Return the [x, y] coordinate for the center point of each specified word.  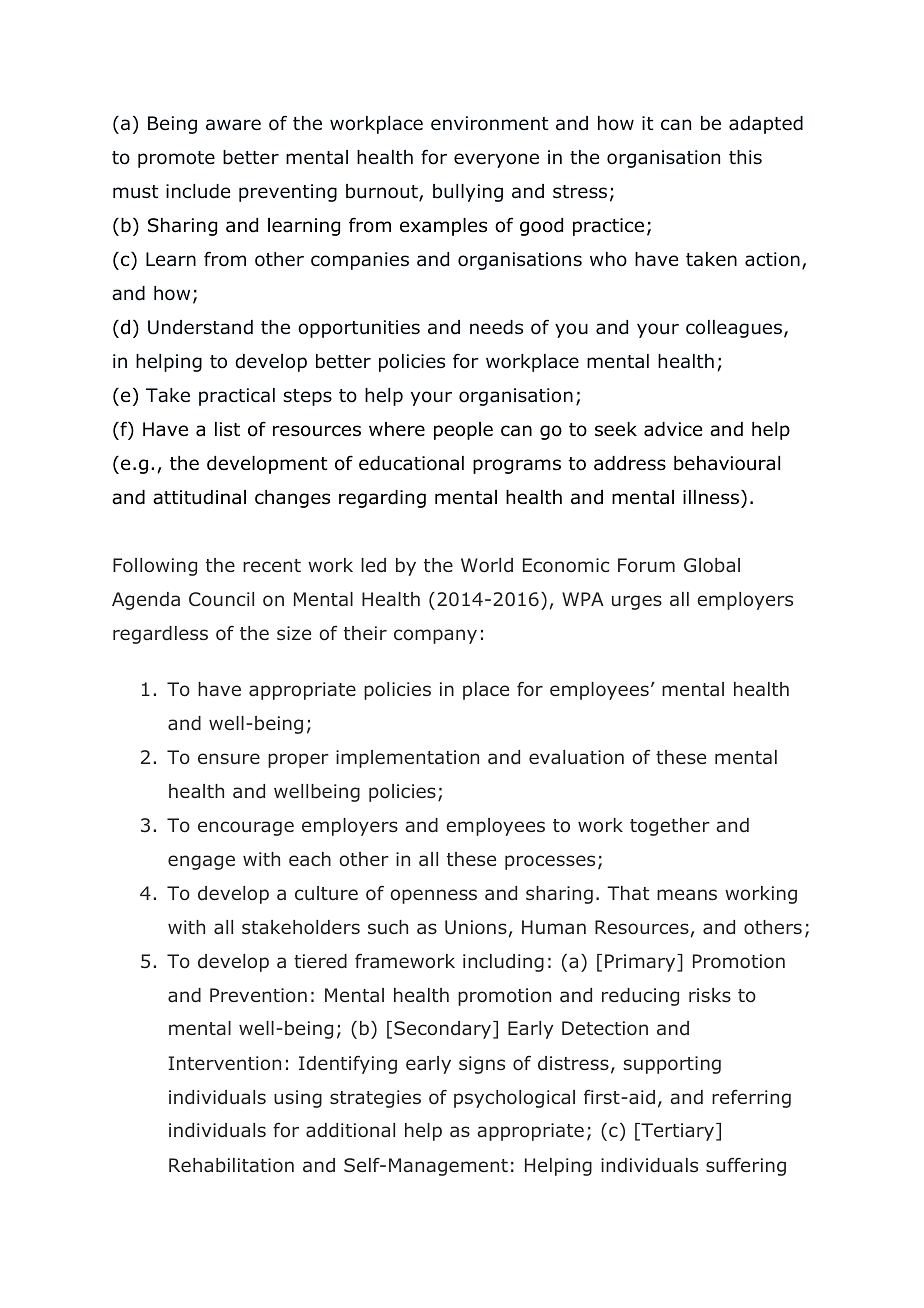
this [745, 157]
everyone [496, 160]
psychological [514, 1099]
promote [176, 159]
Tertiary [678, 1132]
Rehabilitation [231, 1165]
